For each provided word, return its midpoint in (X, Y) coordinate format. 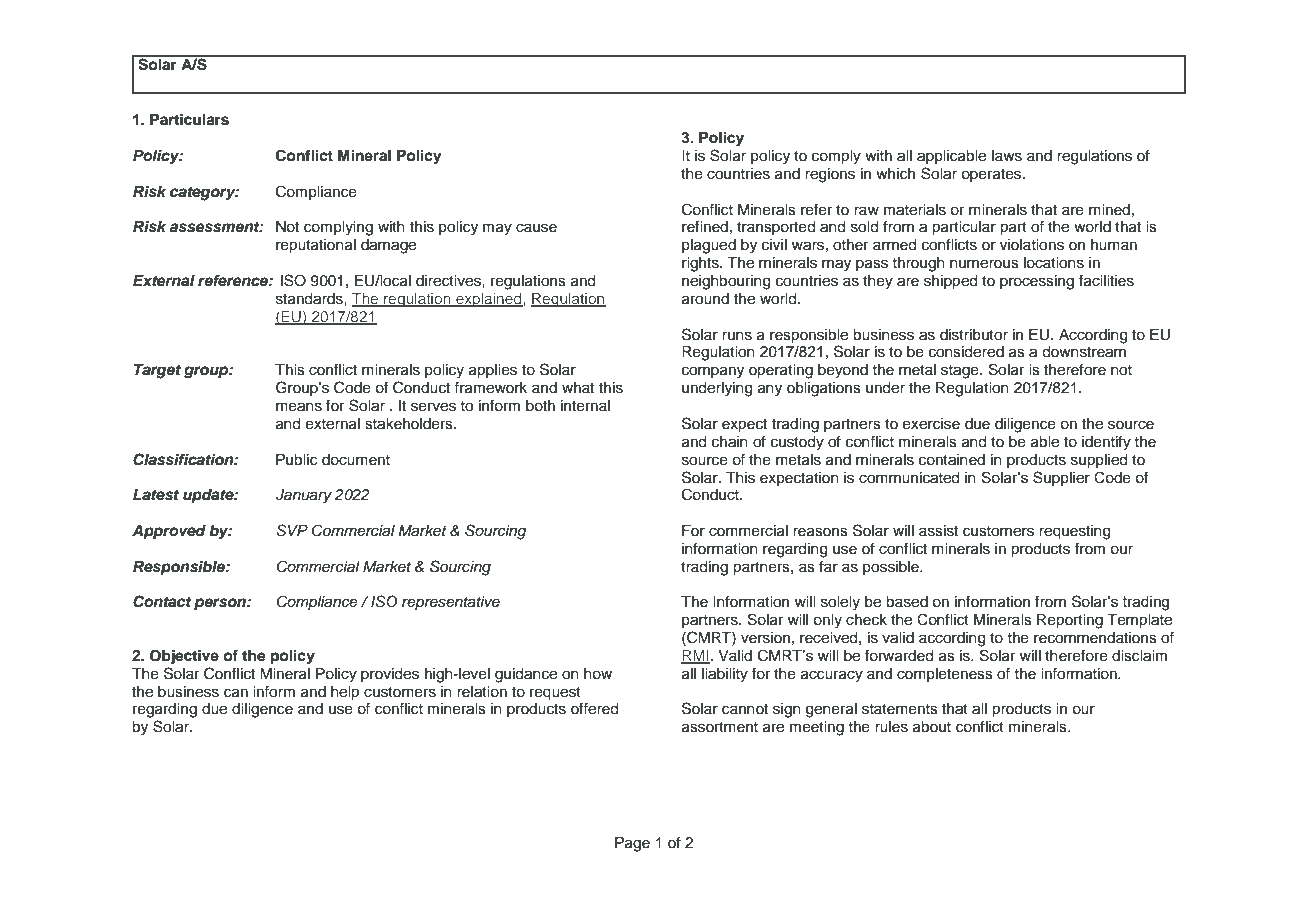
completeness (945, 675)
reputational (316, 246)
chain (730, 442)
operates (992, 175)
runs (737, 336)
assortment (720, 727)
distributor (974, 335)
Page (632, 844)
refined (705, 226)
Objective (184, 657)
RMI (695, 656)
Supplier (1061, 478)
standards (310, 299)
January (304, 496)
